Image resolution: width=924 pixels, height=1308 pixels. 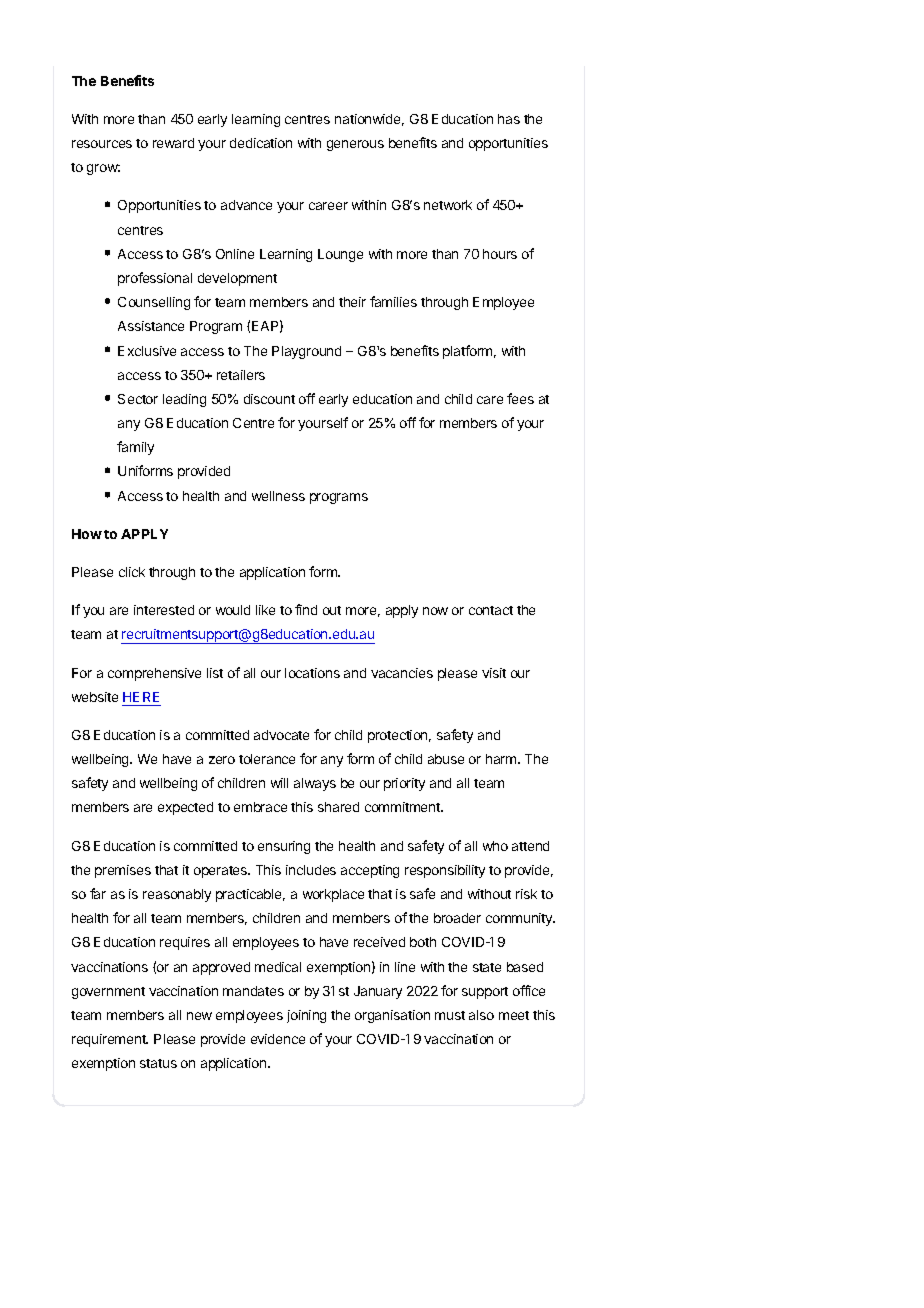 What do you see at coordinates (135, 448) in the page?
I see `family` at bounding box center [135, 448].
